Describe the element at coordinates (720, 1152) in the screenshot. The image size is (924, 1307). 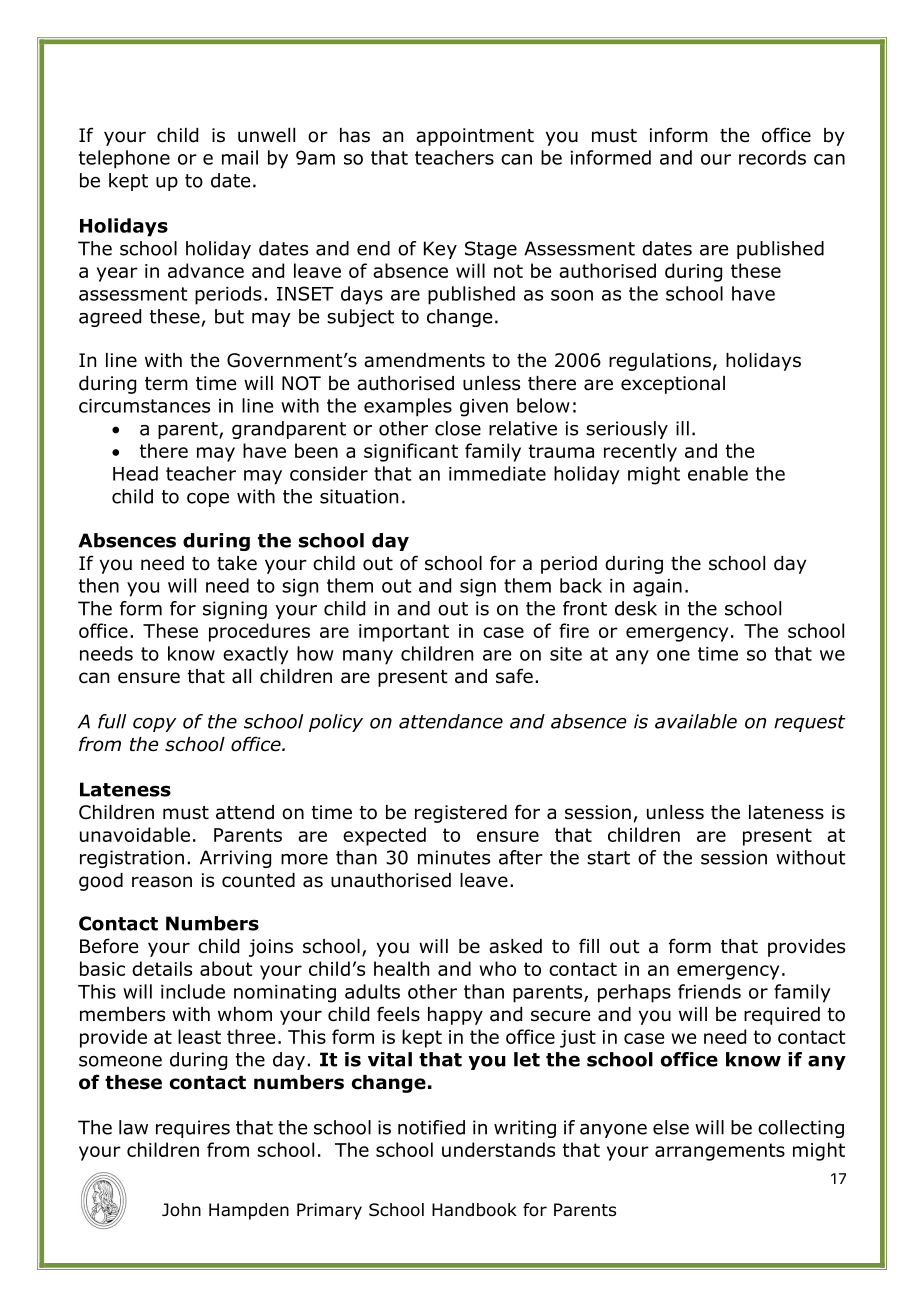
I see `arrangements` at that location.
